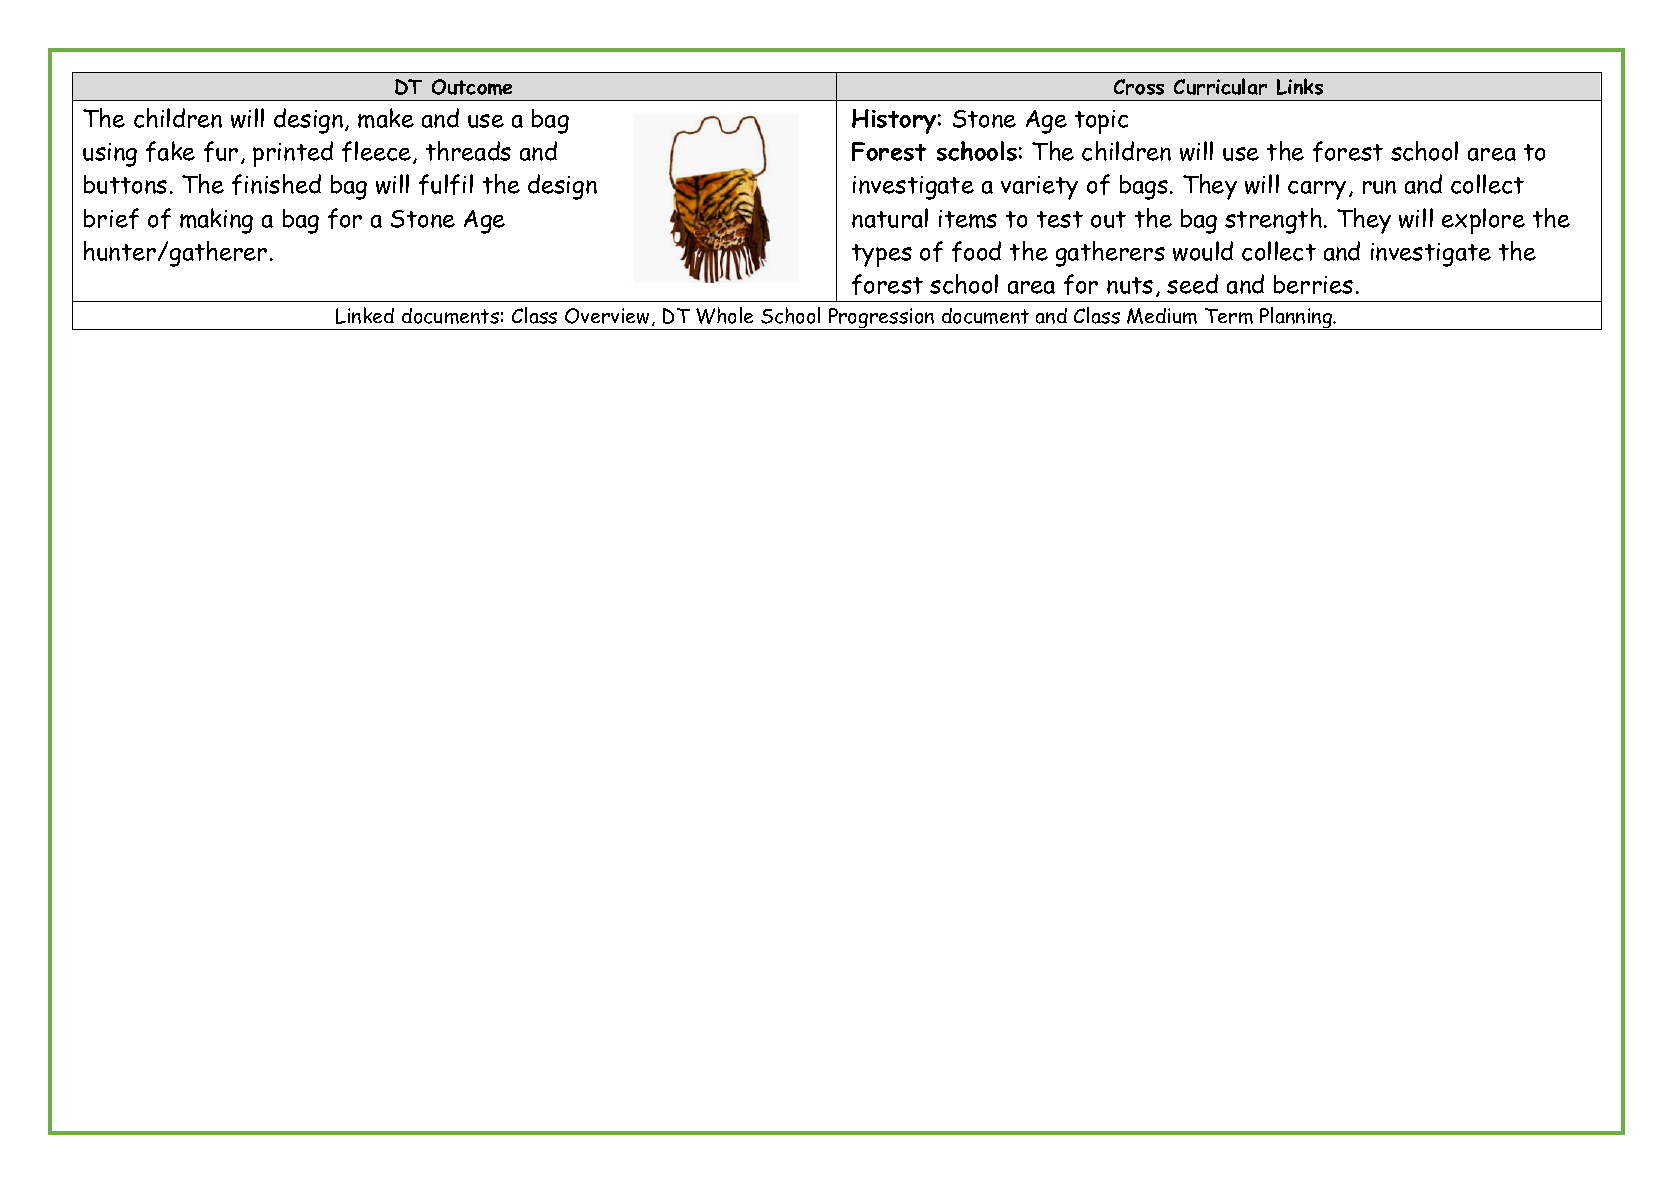 Image resolution: width=1673 pixels, height=1183 pixels. I want to click on Planning, so click(1296, 318).
